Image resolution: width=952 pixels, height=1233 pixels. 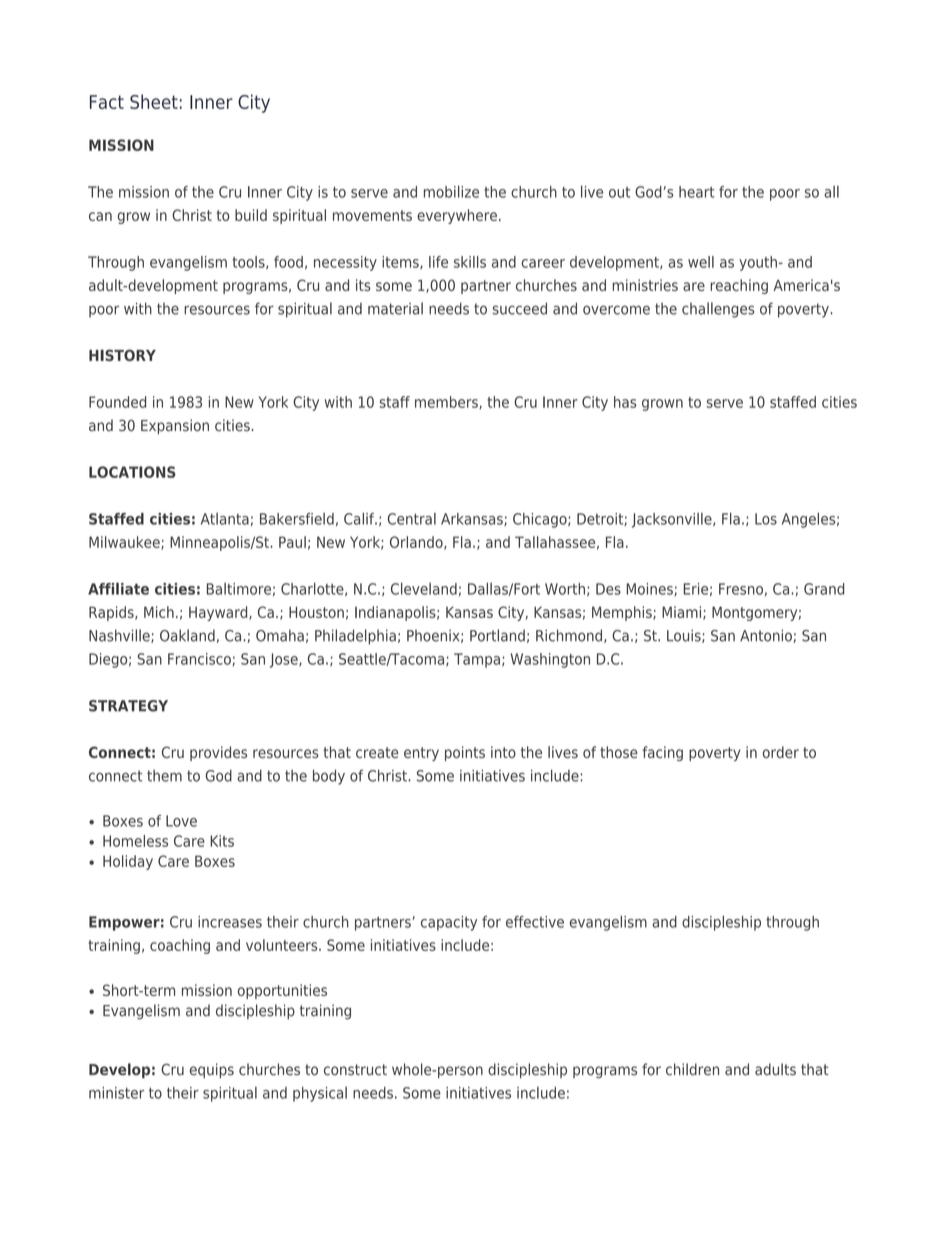 I want to click on Los, so click(x=766, y=519).
